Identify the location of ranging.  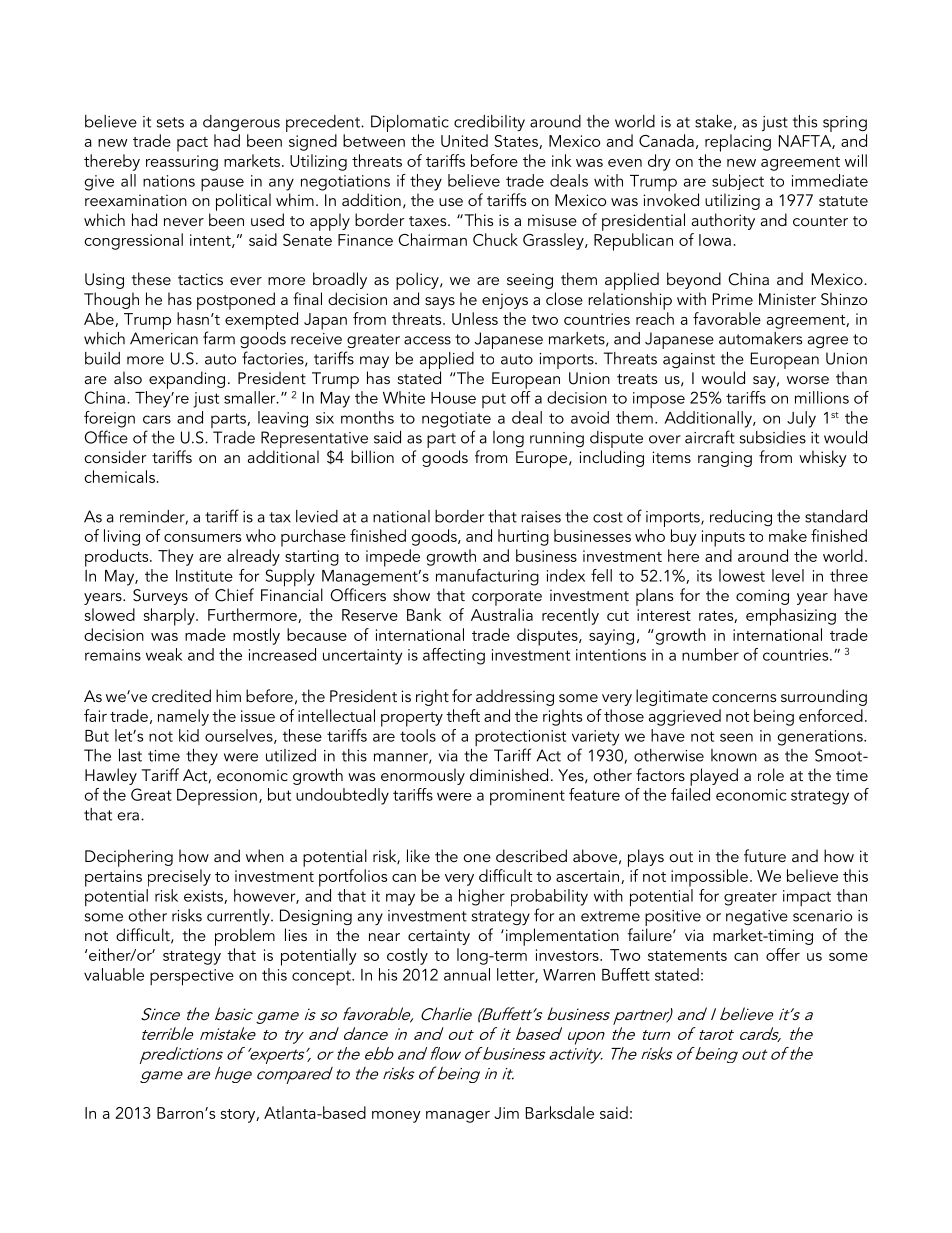
(725, 459).
